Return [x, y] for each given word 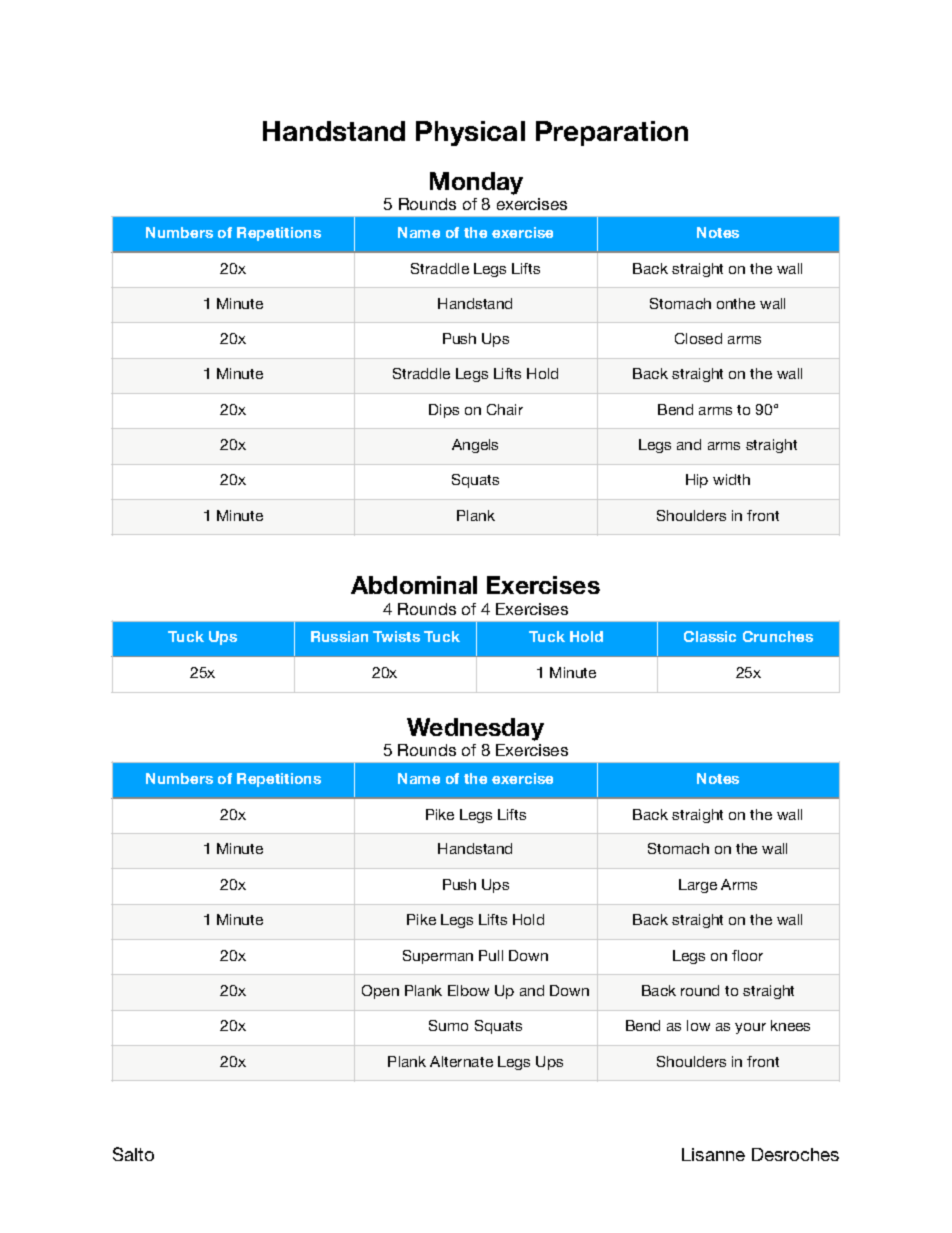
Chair [505, 409]
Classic [710, 636]
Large [698, 886]
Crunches [778, 636]
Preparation [612, 133]
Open [380, 992]
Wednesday [475, 729]
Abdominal [414, 585]
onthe [736, 303]
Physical [470, 133]
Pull [491, 955]
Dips [444, 411]
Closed [698, 338]
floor [747, 955]
